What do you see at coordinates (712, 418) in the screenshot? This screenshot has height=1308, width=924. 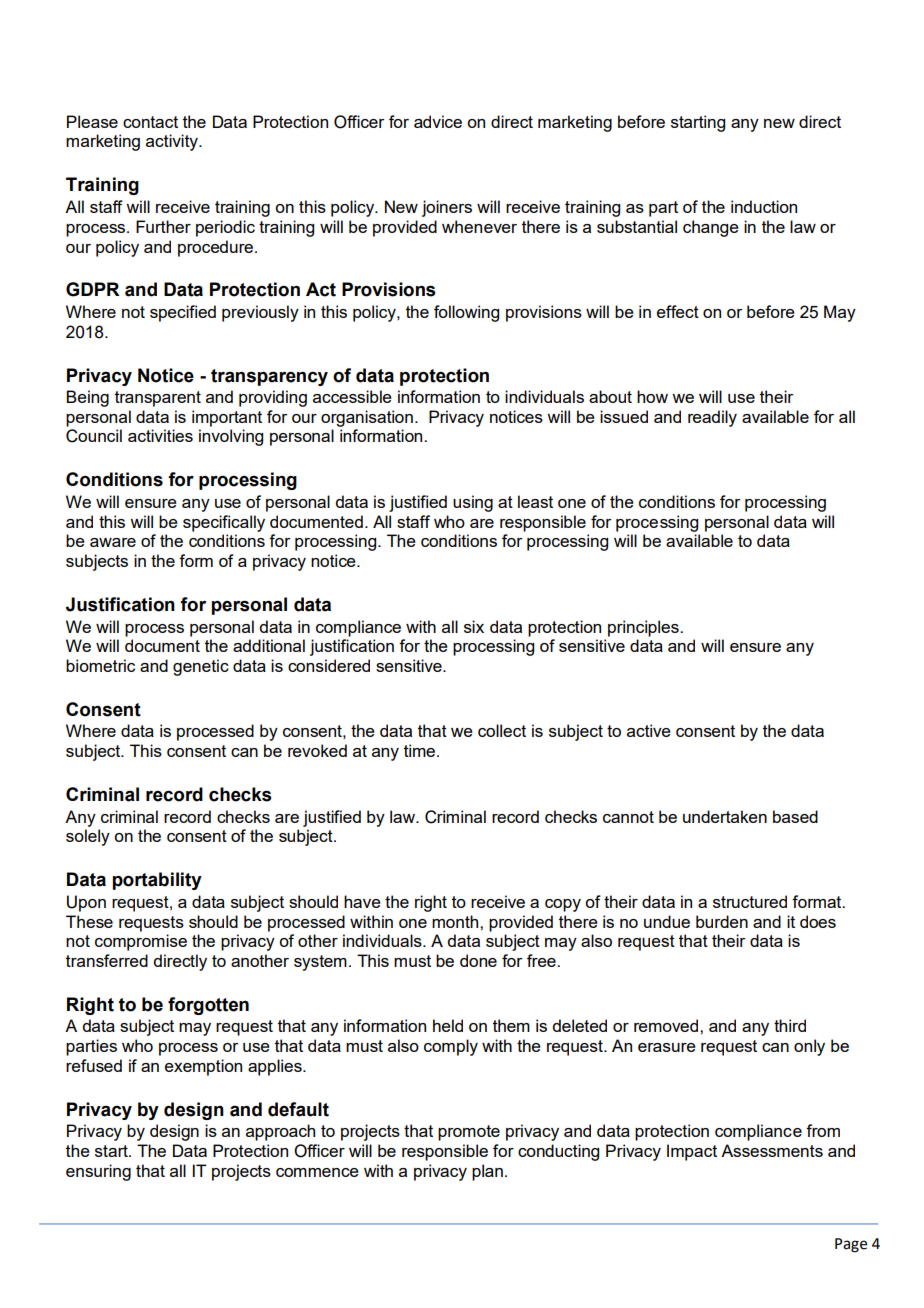 I see `readily` at bounding box center [712, 418].
